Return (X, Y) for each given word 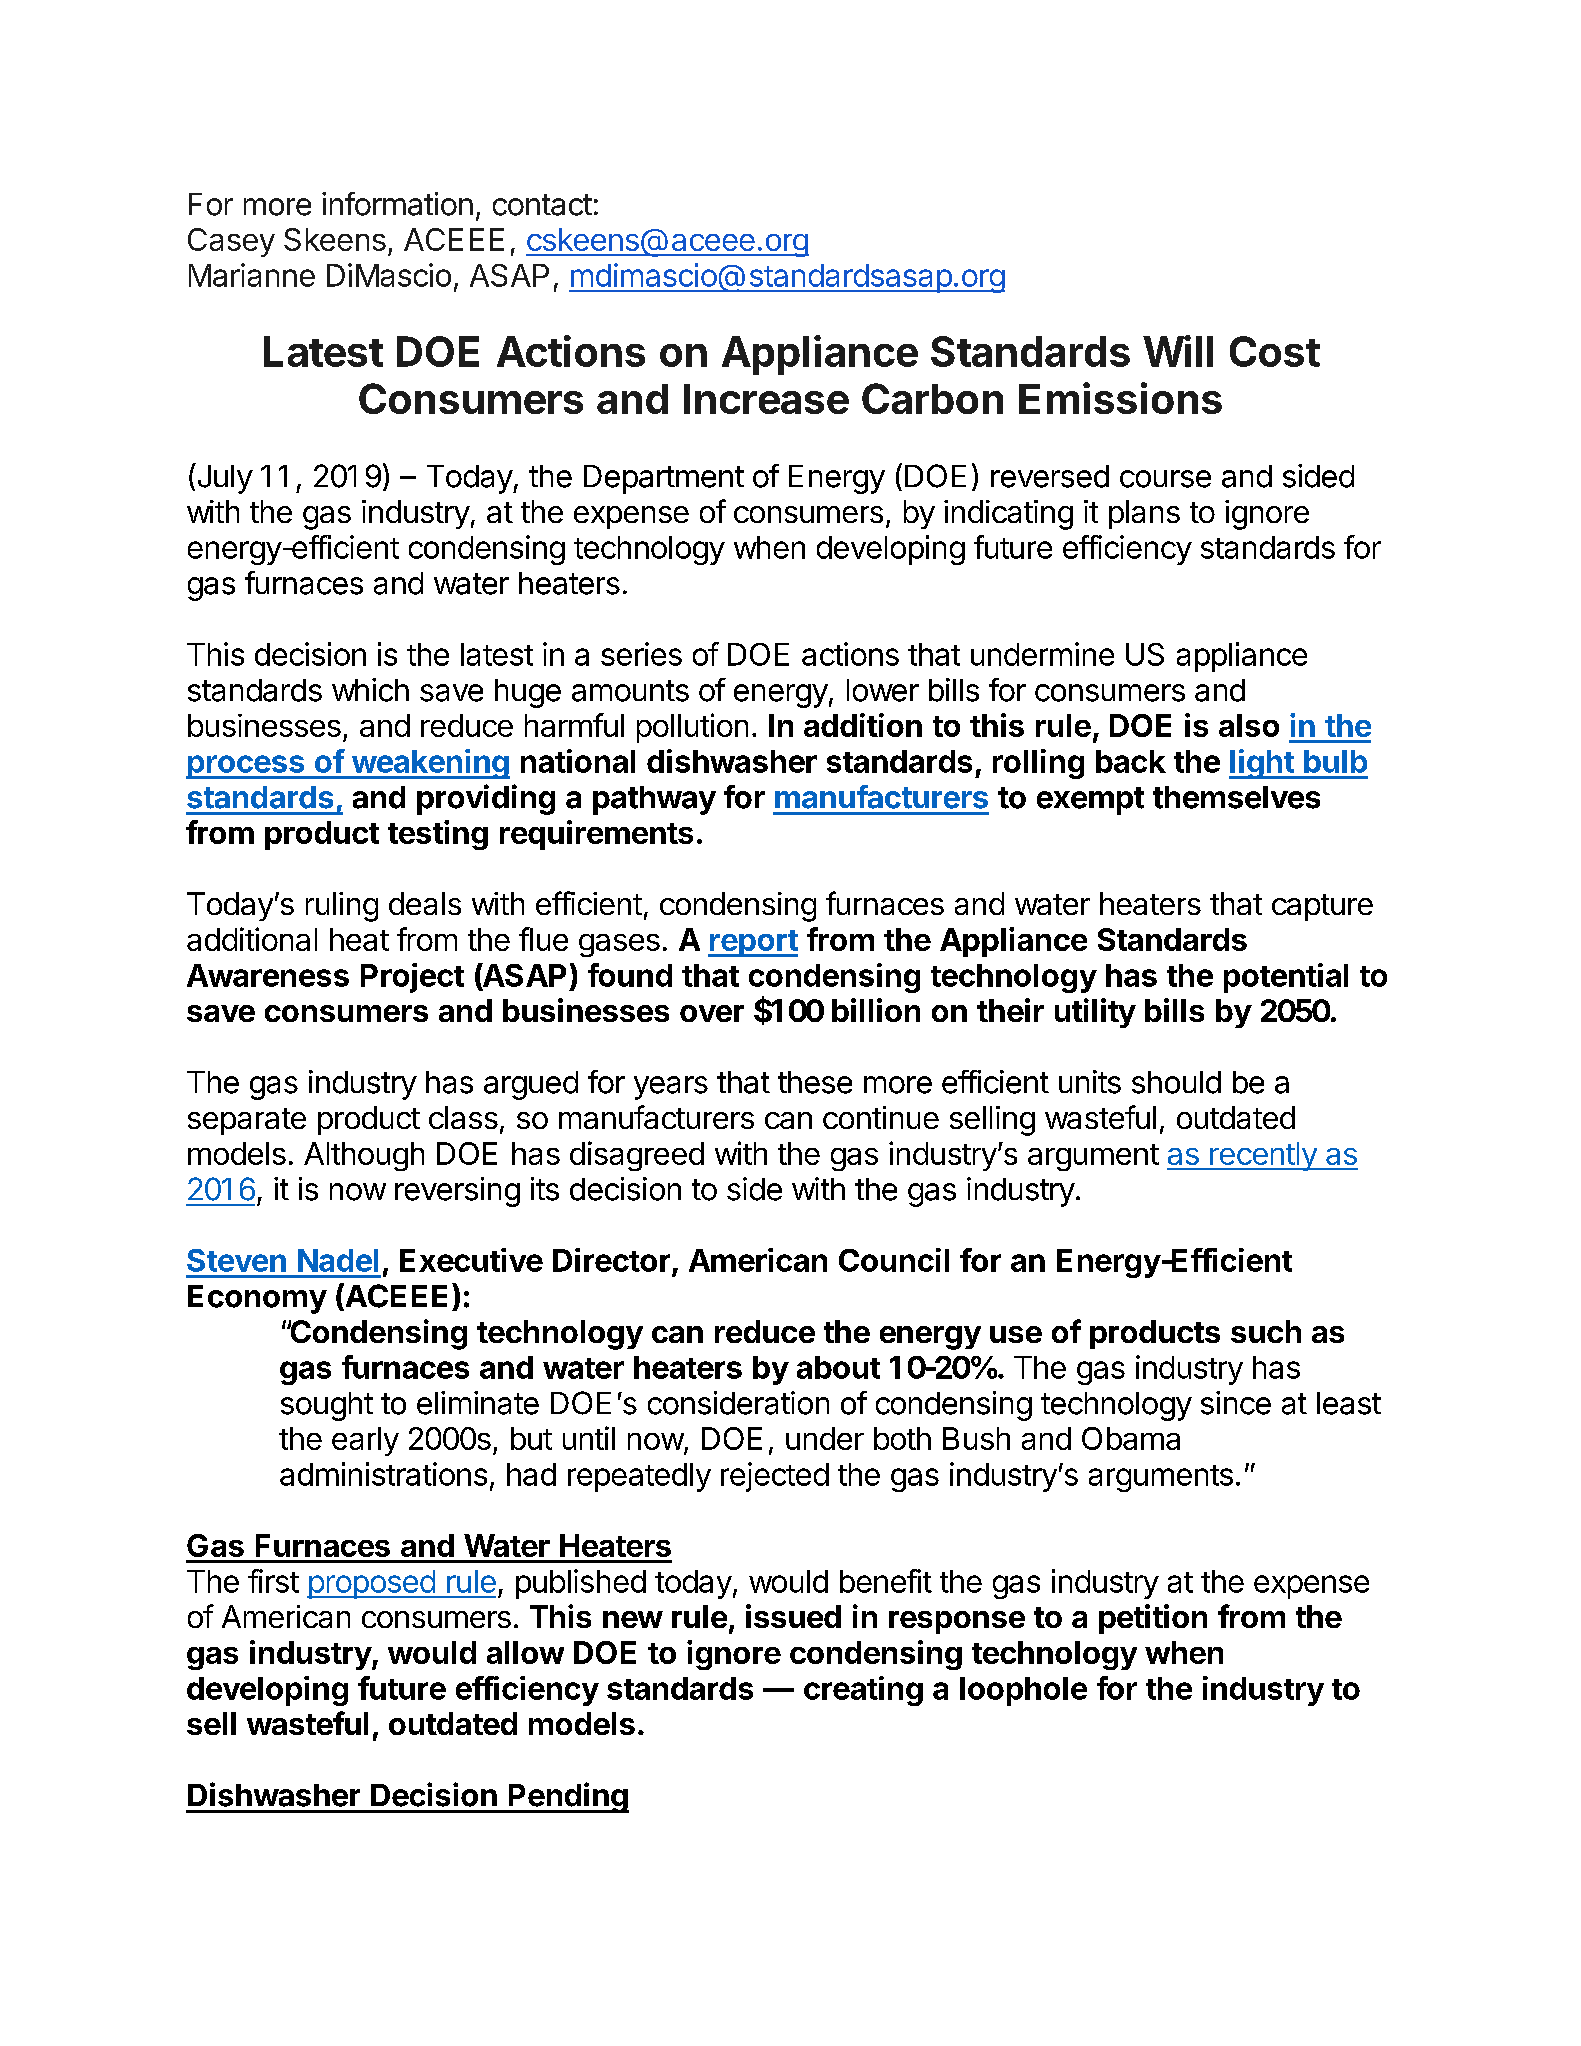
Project (412, 978)
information (397, 204)
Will (1178, 351)
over (712, 1013)
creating (863, 1691)
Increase (766, 399)
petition (1153, 1619)
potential (1286, 978)
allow (525, 1652)
